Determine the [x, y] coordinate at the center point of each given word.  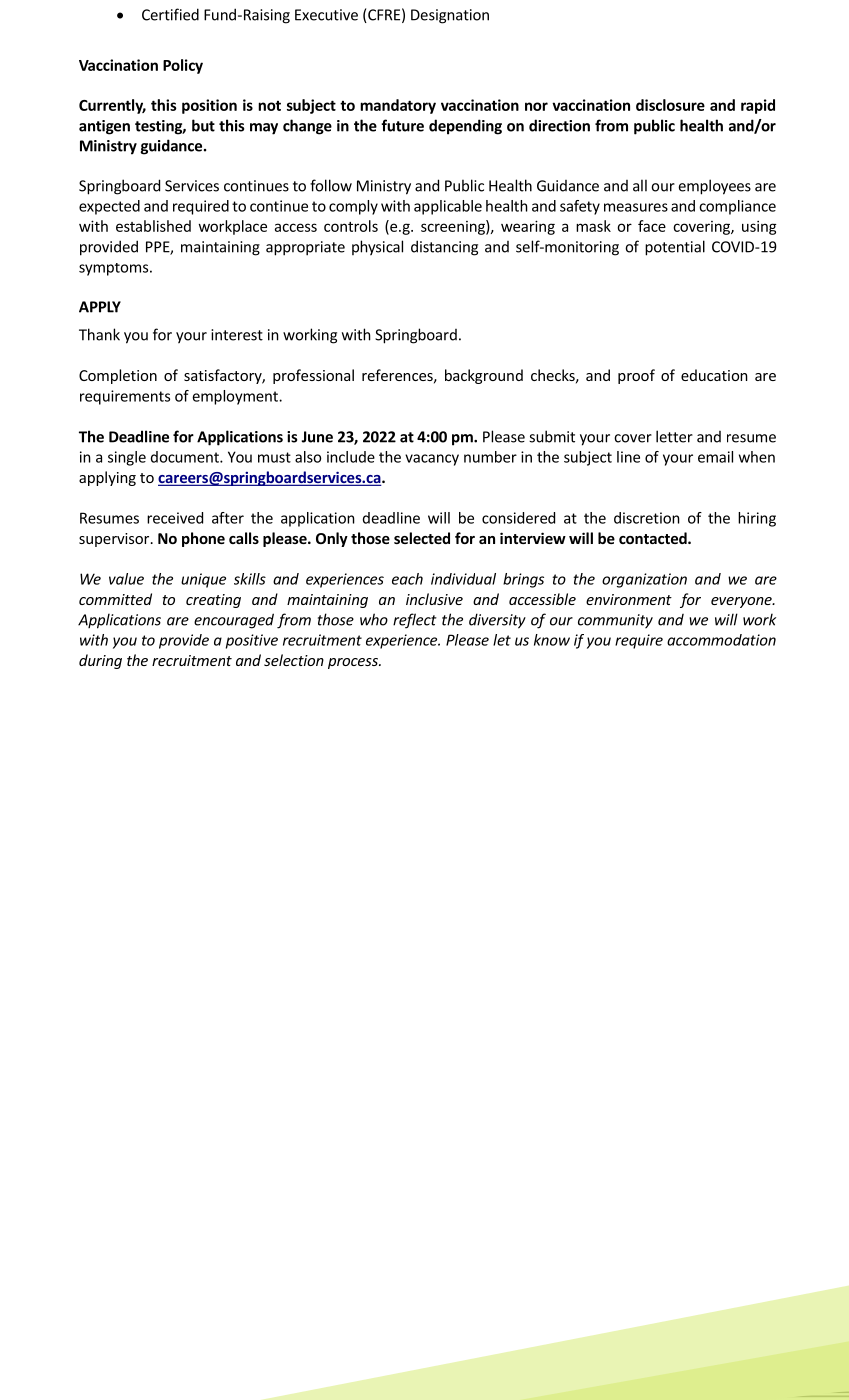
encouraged [234, 621]
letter [674, 436]
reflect [415, 621]
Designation [450, 16]
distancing [444, 248]
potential [675, 248]
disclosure [670, 105]
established [153, 226]
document [186, 457]
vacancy [432, 460]
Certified [170, 14]
